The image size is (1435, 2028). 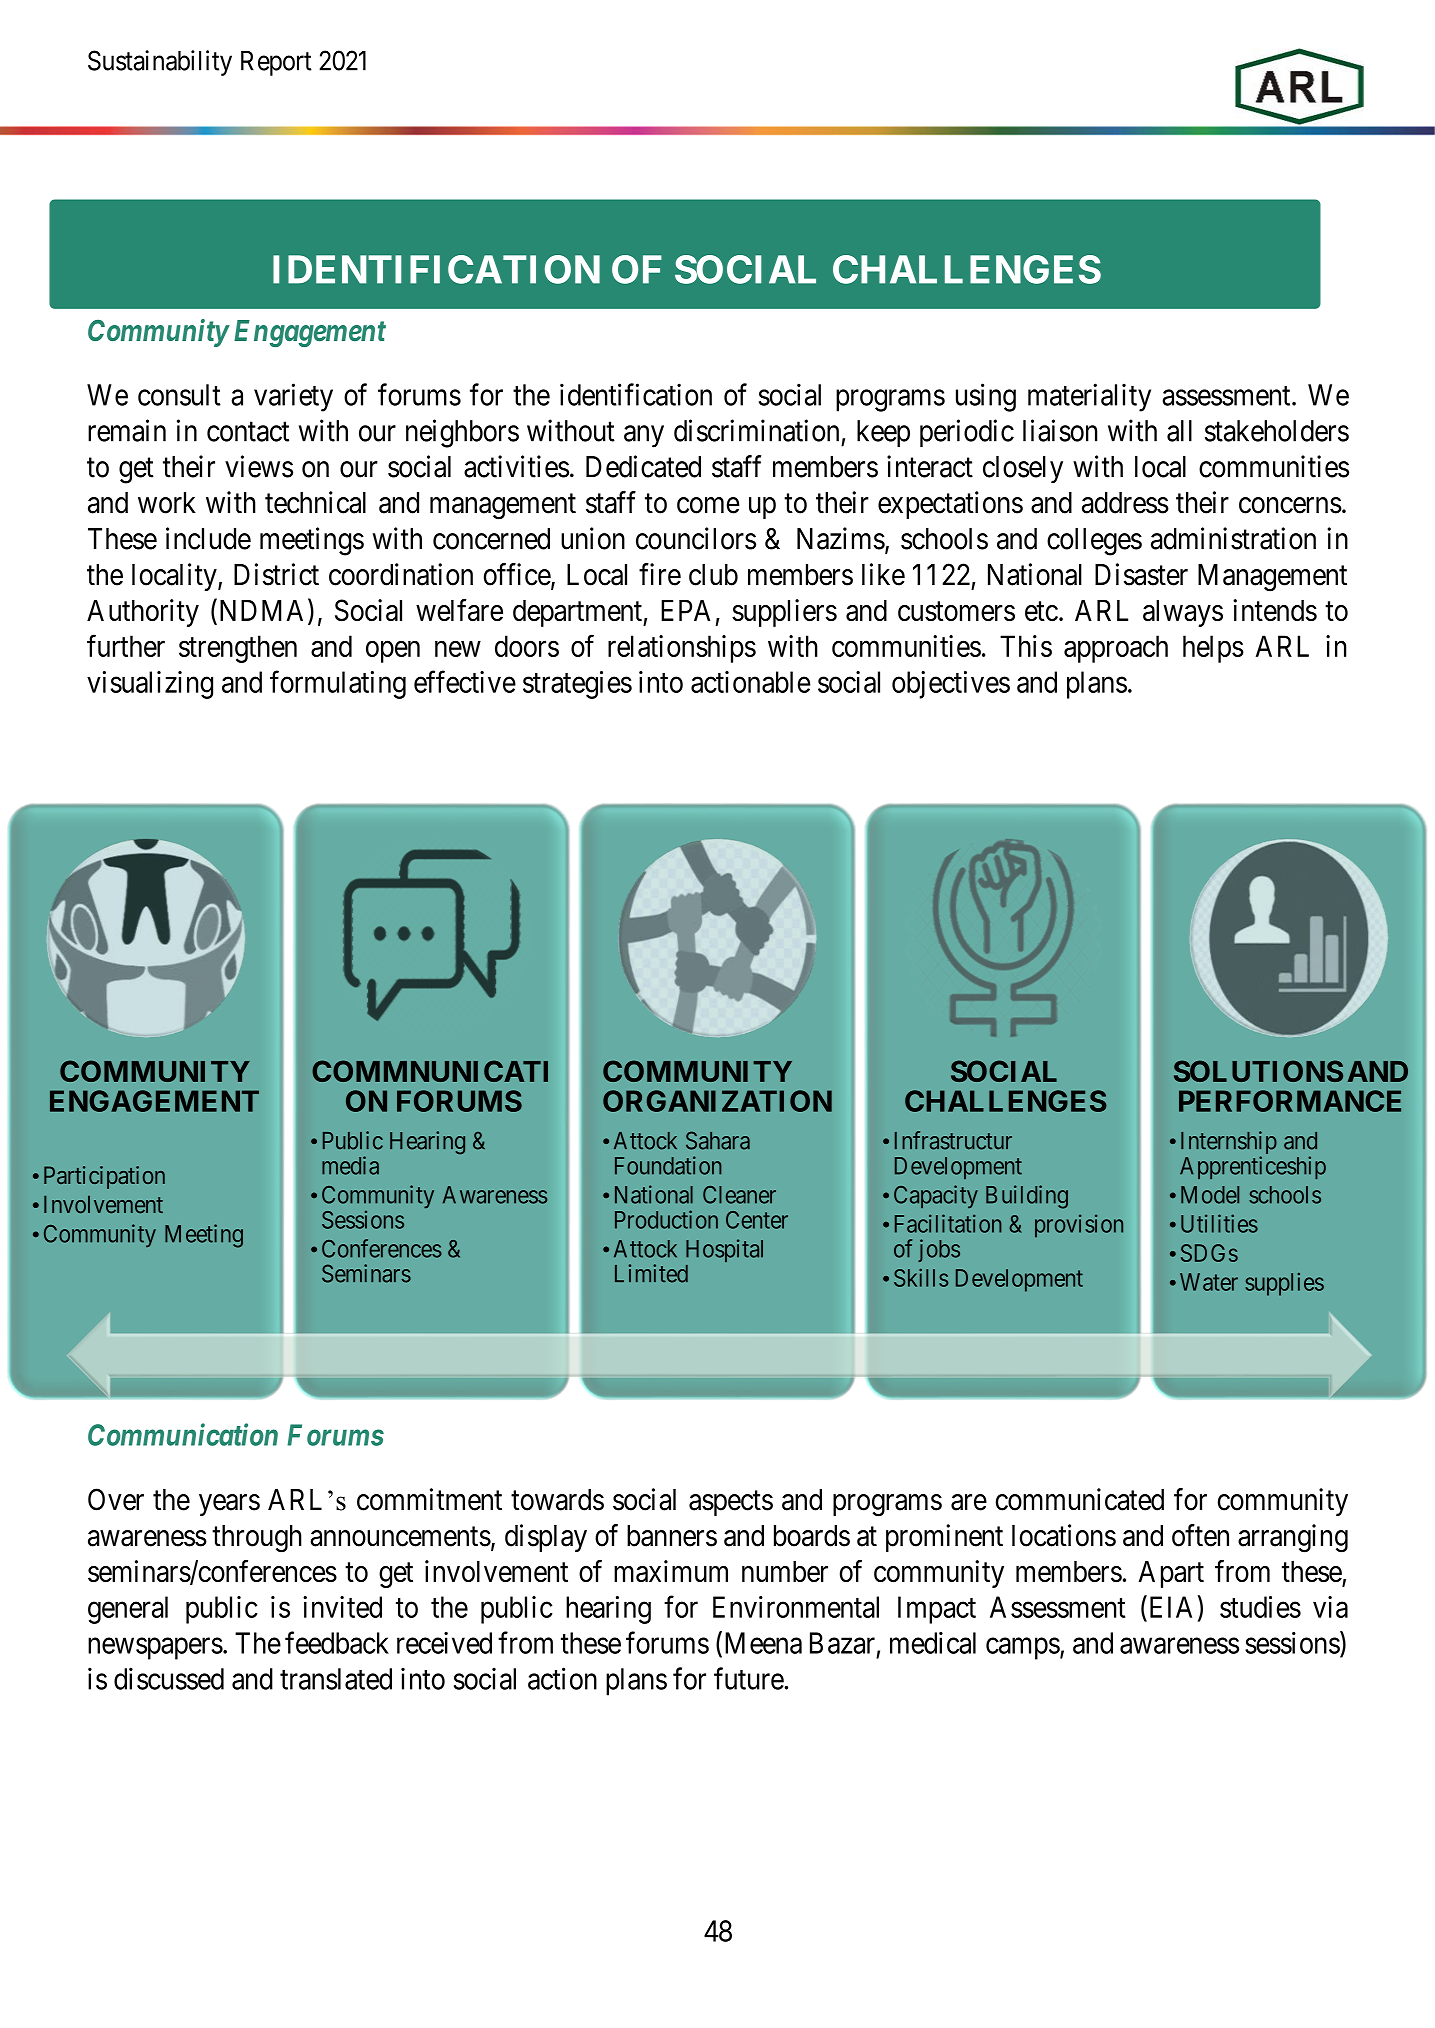 What do you see at coordinates (1169, 1607) in the screenshot?
I see `EIA` at bounding box center [1169, 1607].
